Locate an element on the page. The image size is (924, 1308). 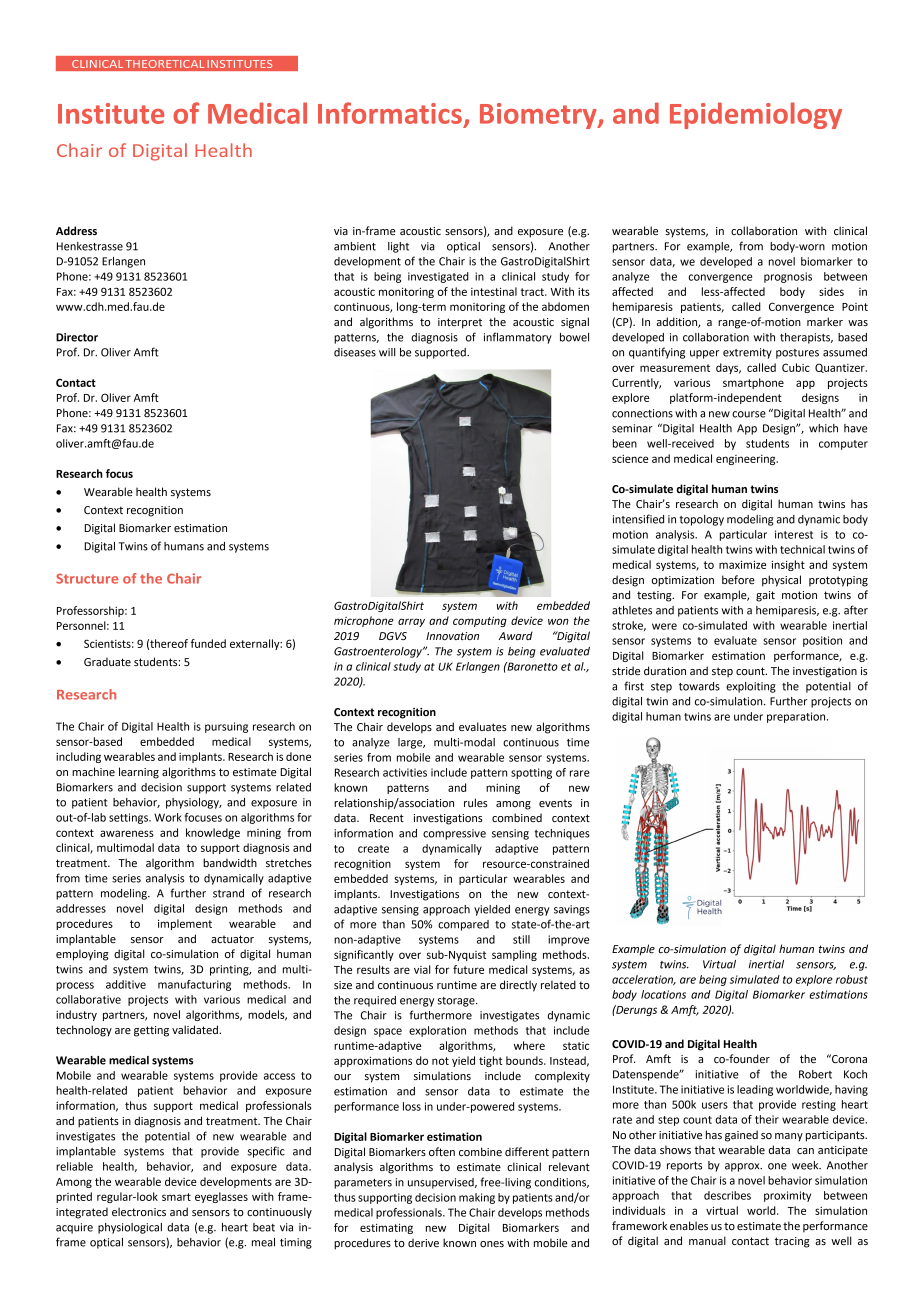
THEORETICAL is located at coordinates (165, 64).
